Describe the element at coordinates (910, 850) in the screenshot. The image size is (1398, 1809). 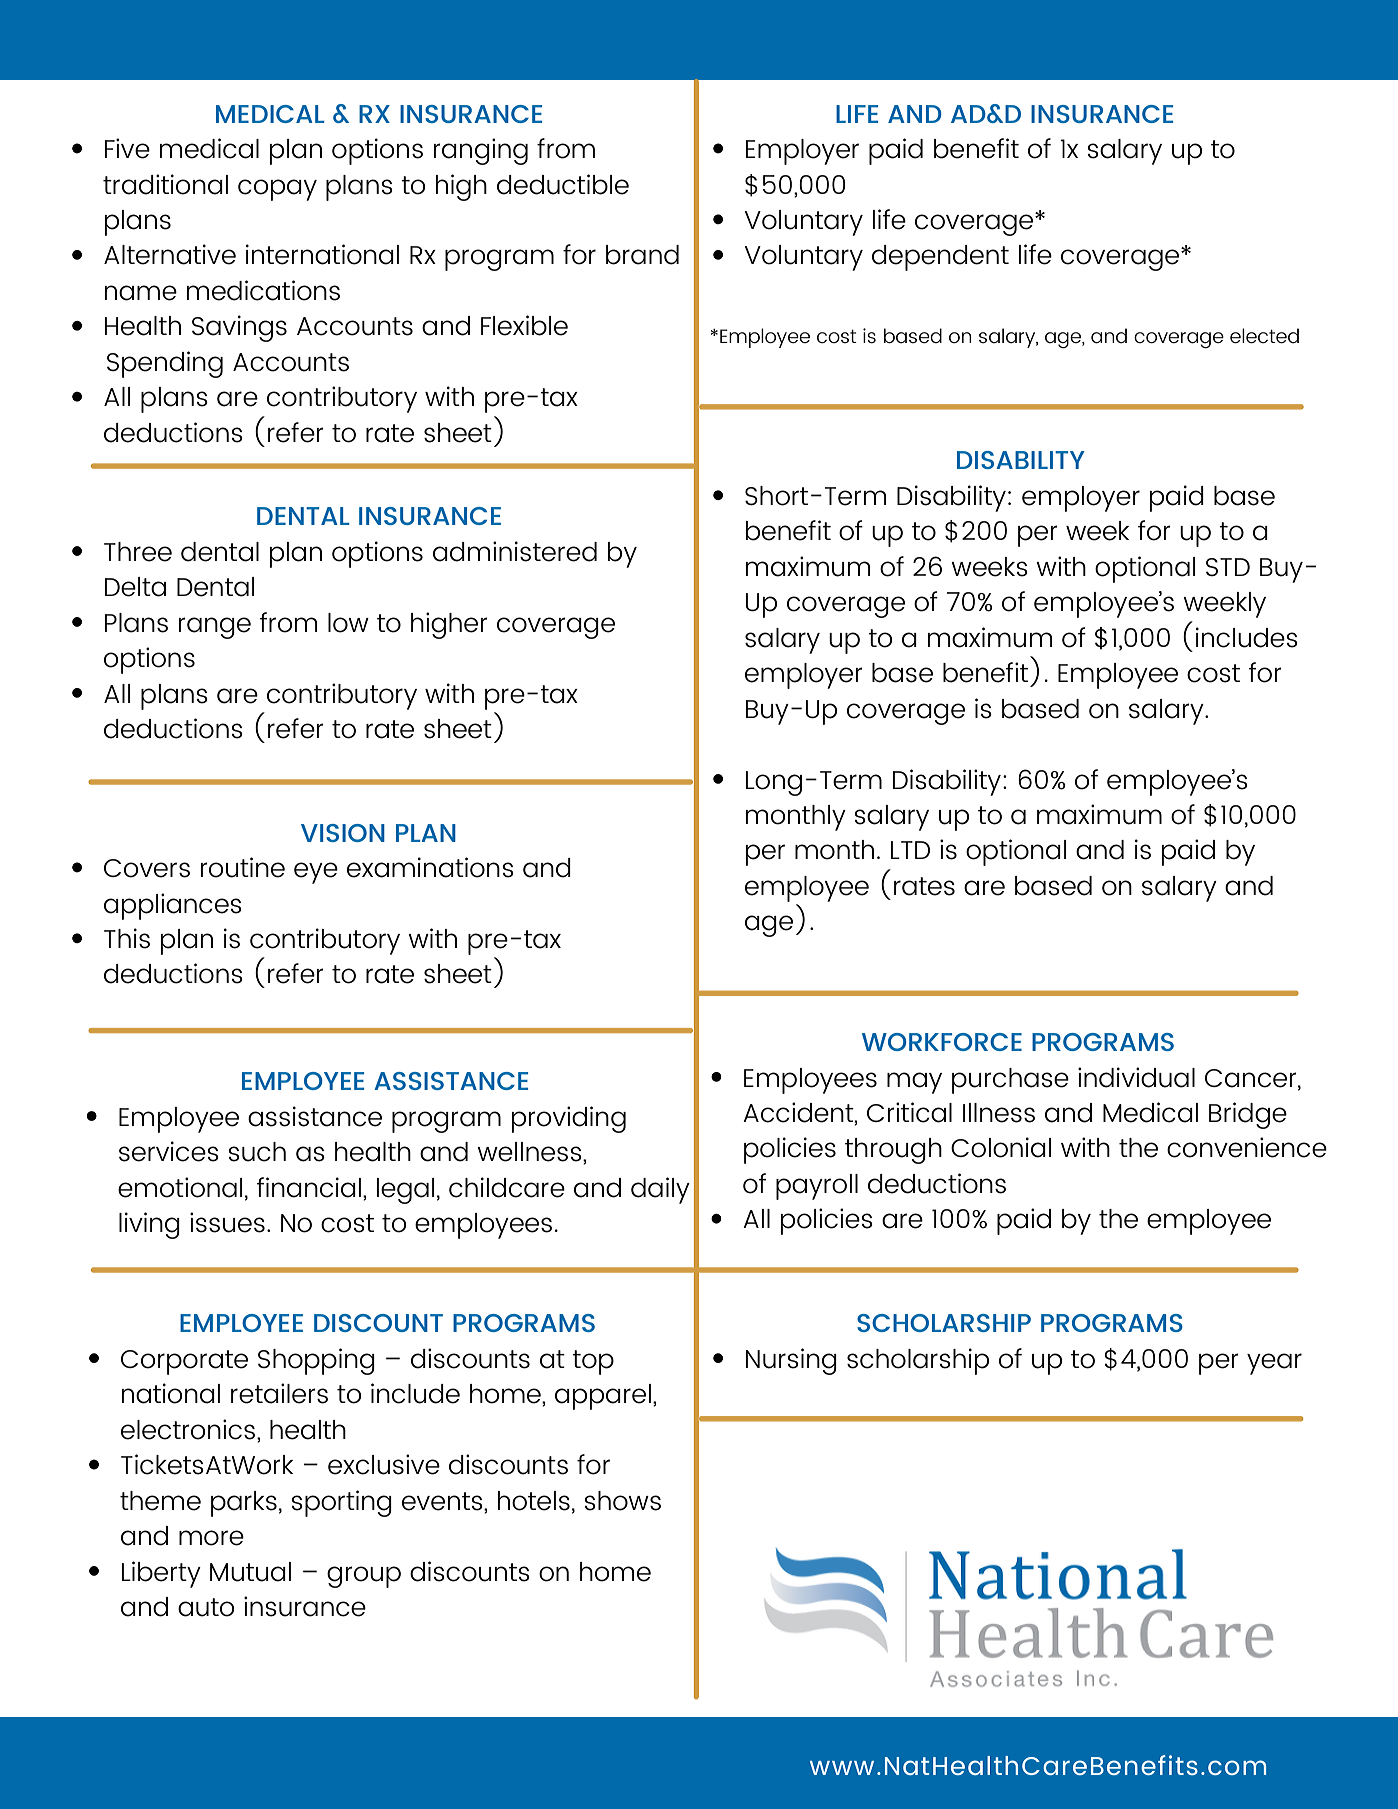
I see `LTD` at that location.
